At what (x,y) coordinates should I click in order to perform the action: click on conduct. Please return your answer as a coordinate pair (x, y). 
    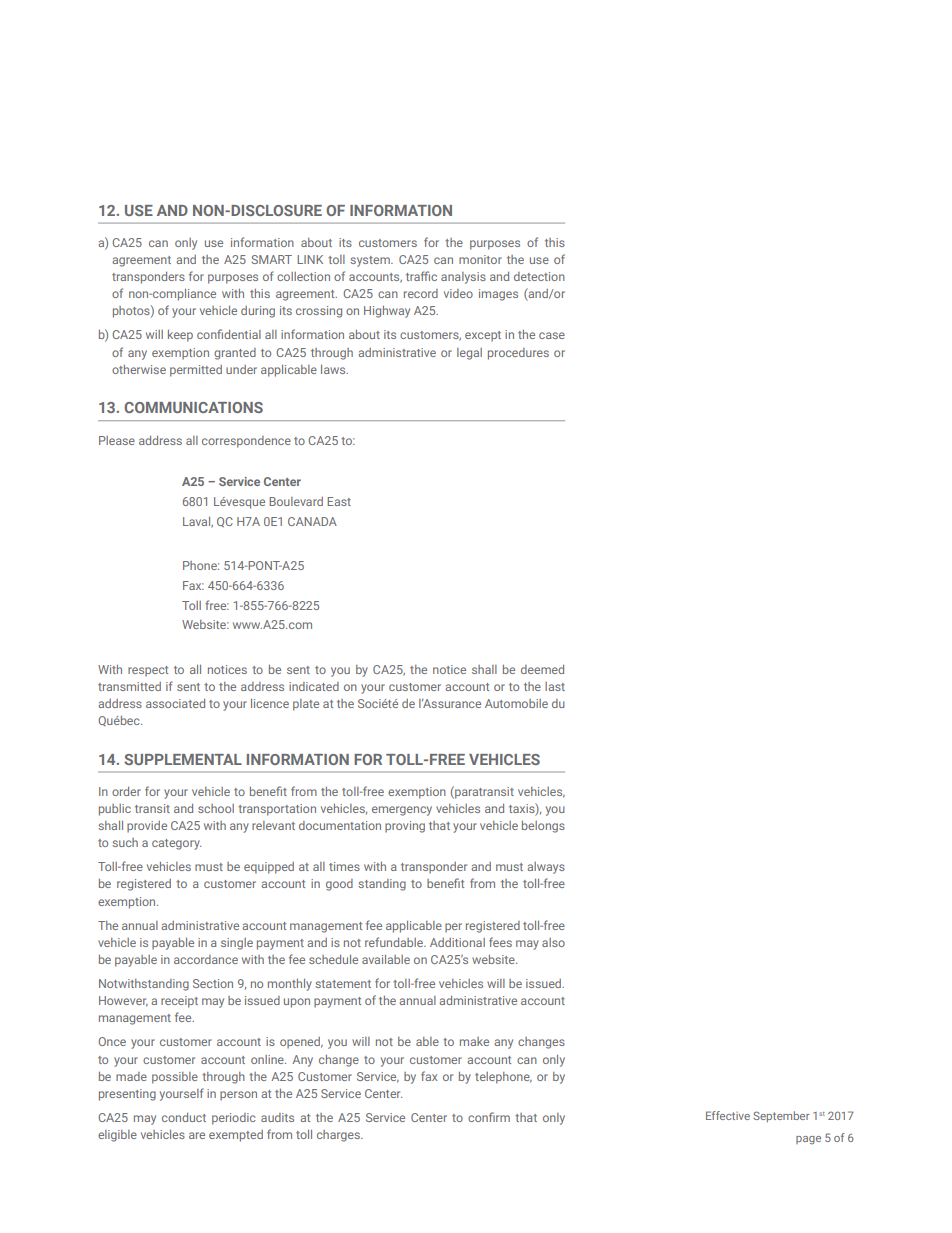
    Looking at the image, I should click on (184, 1117).
